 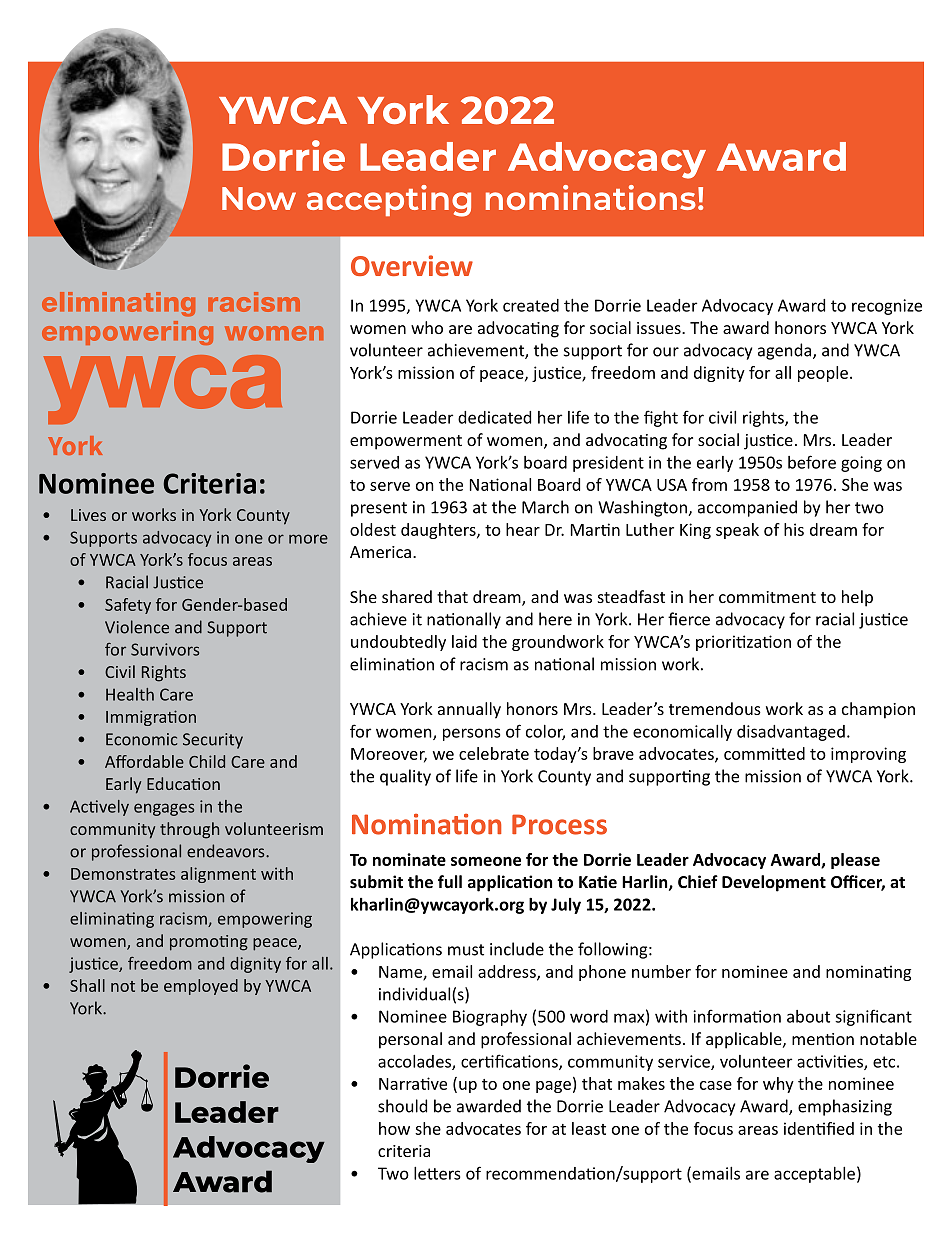 What do you see at coordinates (259, 198) in the screenshot?
I see `Now` at bounding box center [259, 198].
